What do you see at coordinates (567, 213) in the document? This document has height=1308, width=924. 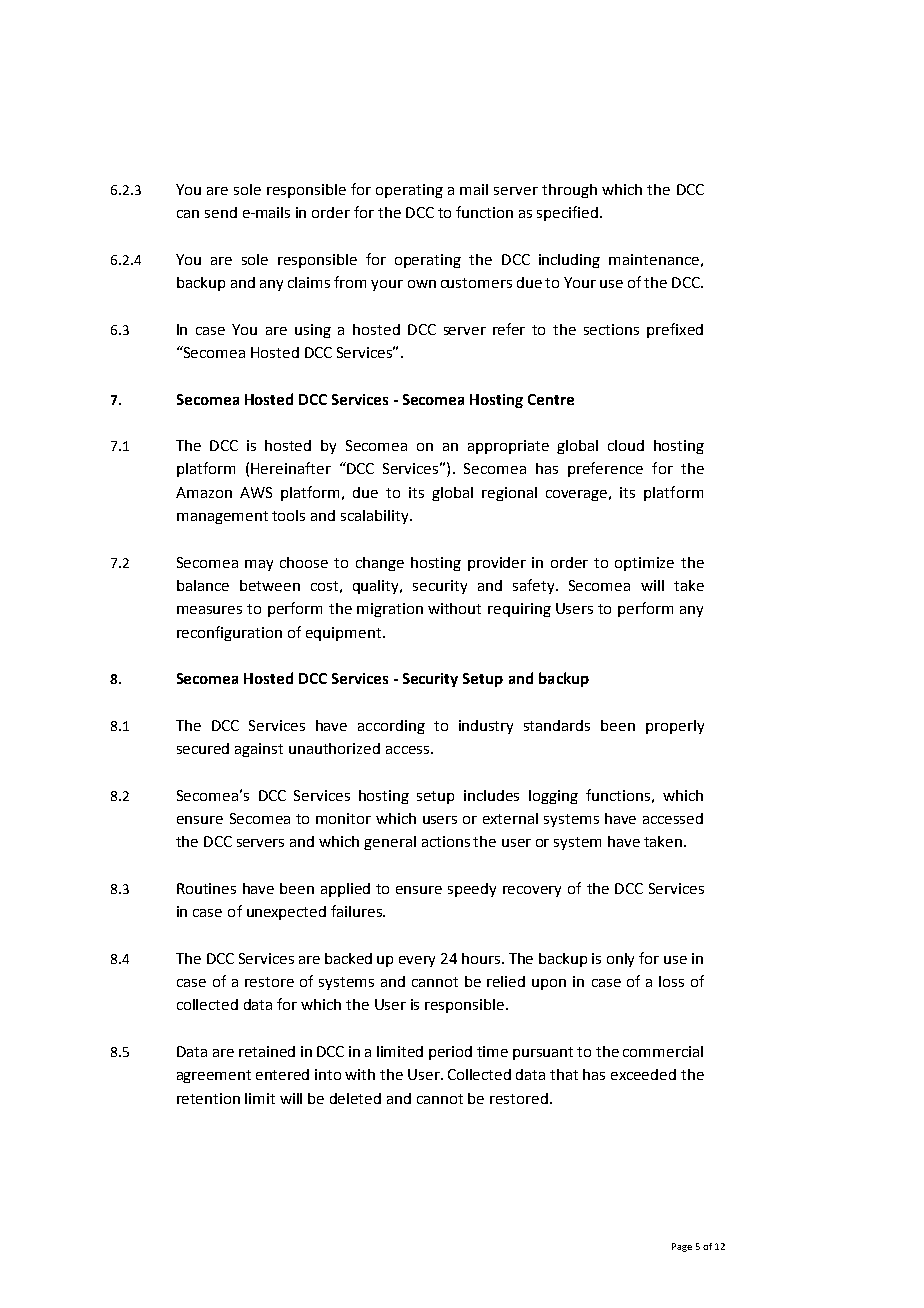 I see `specified` at bounding box center [567, 213].
